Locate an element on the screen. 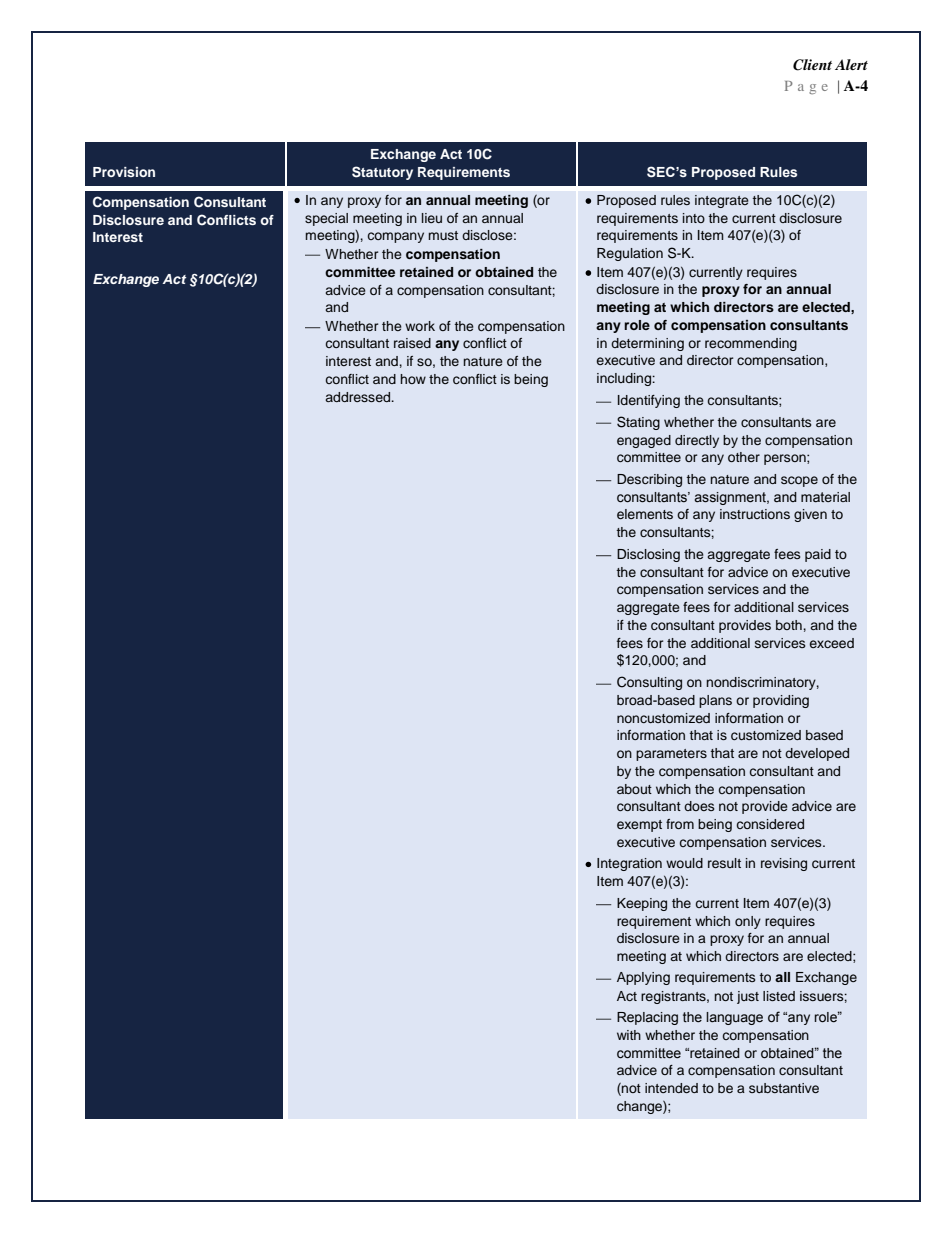 This screenshot has width=952, height=1233. considered is located at coordinates (770, 824).
